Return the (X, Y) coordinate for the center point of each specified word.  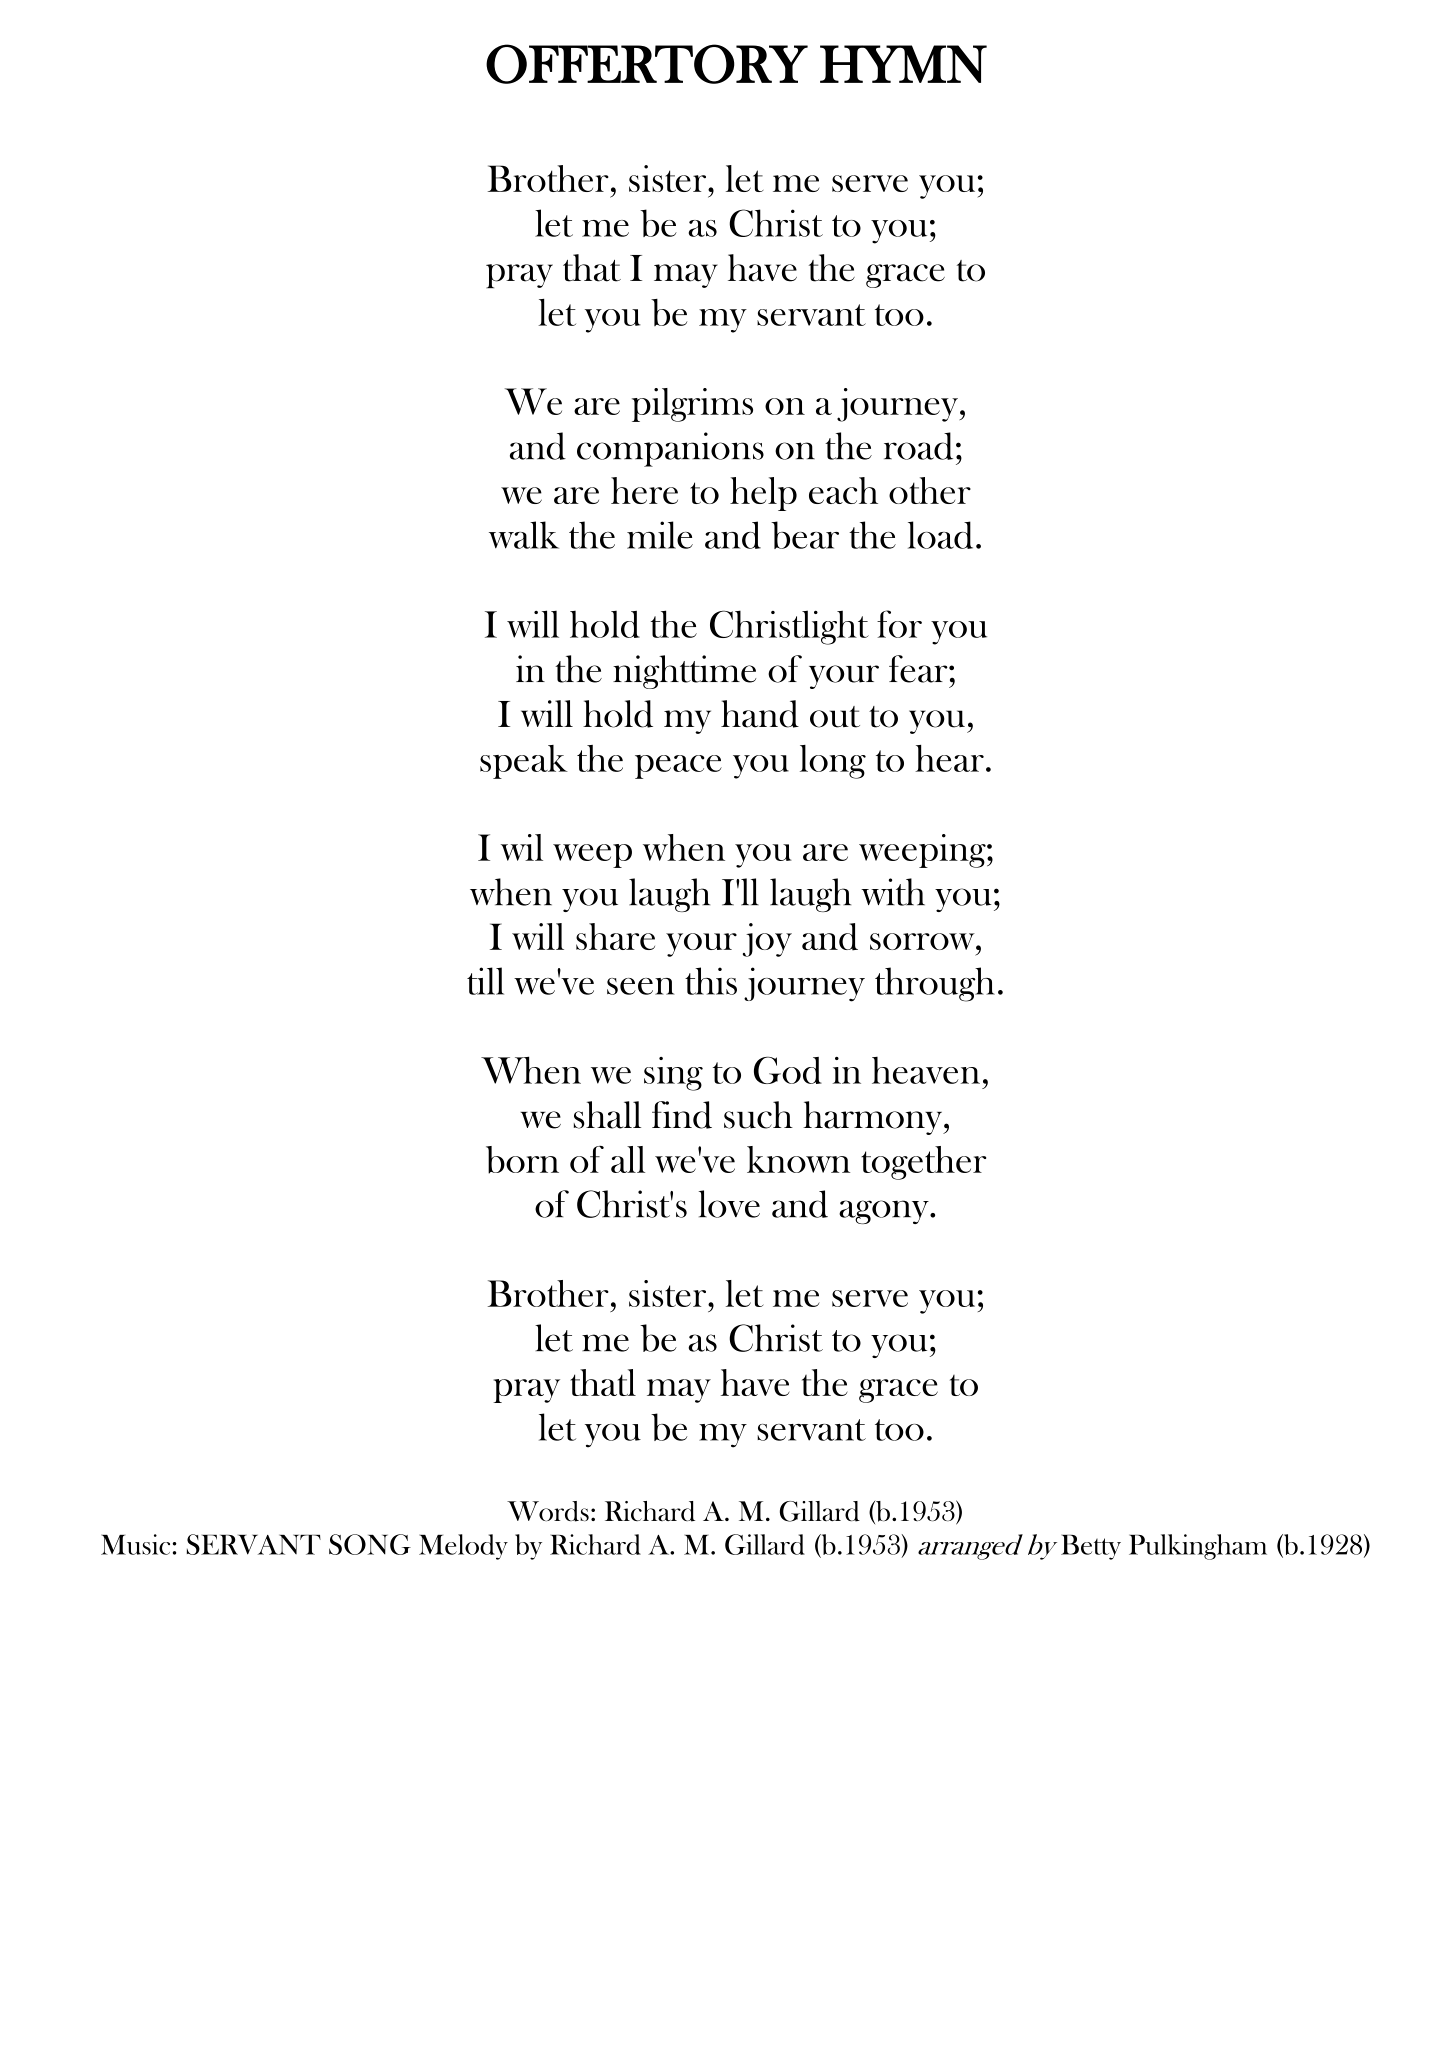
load (940, 535)
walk (524, 535)
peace (678, 767)
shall (607, 1115)
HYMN (903, 64)
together (923, 1163)
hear (949, 758)
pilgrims (692, 405)
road (918, 446)
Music (135, 1544)
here (644, 490)
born (522, 1160)
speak (524, 762)
